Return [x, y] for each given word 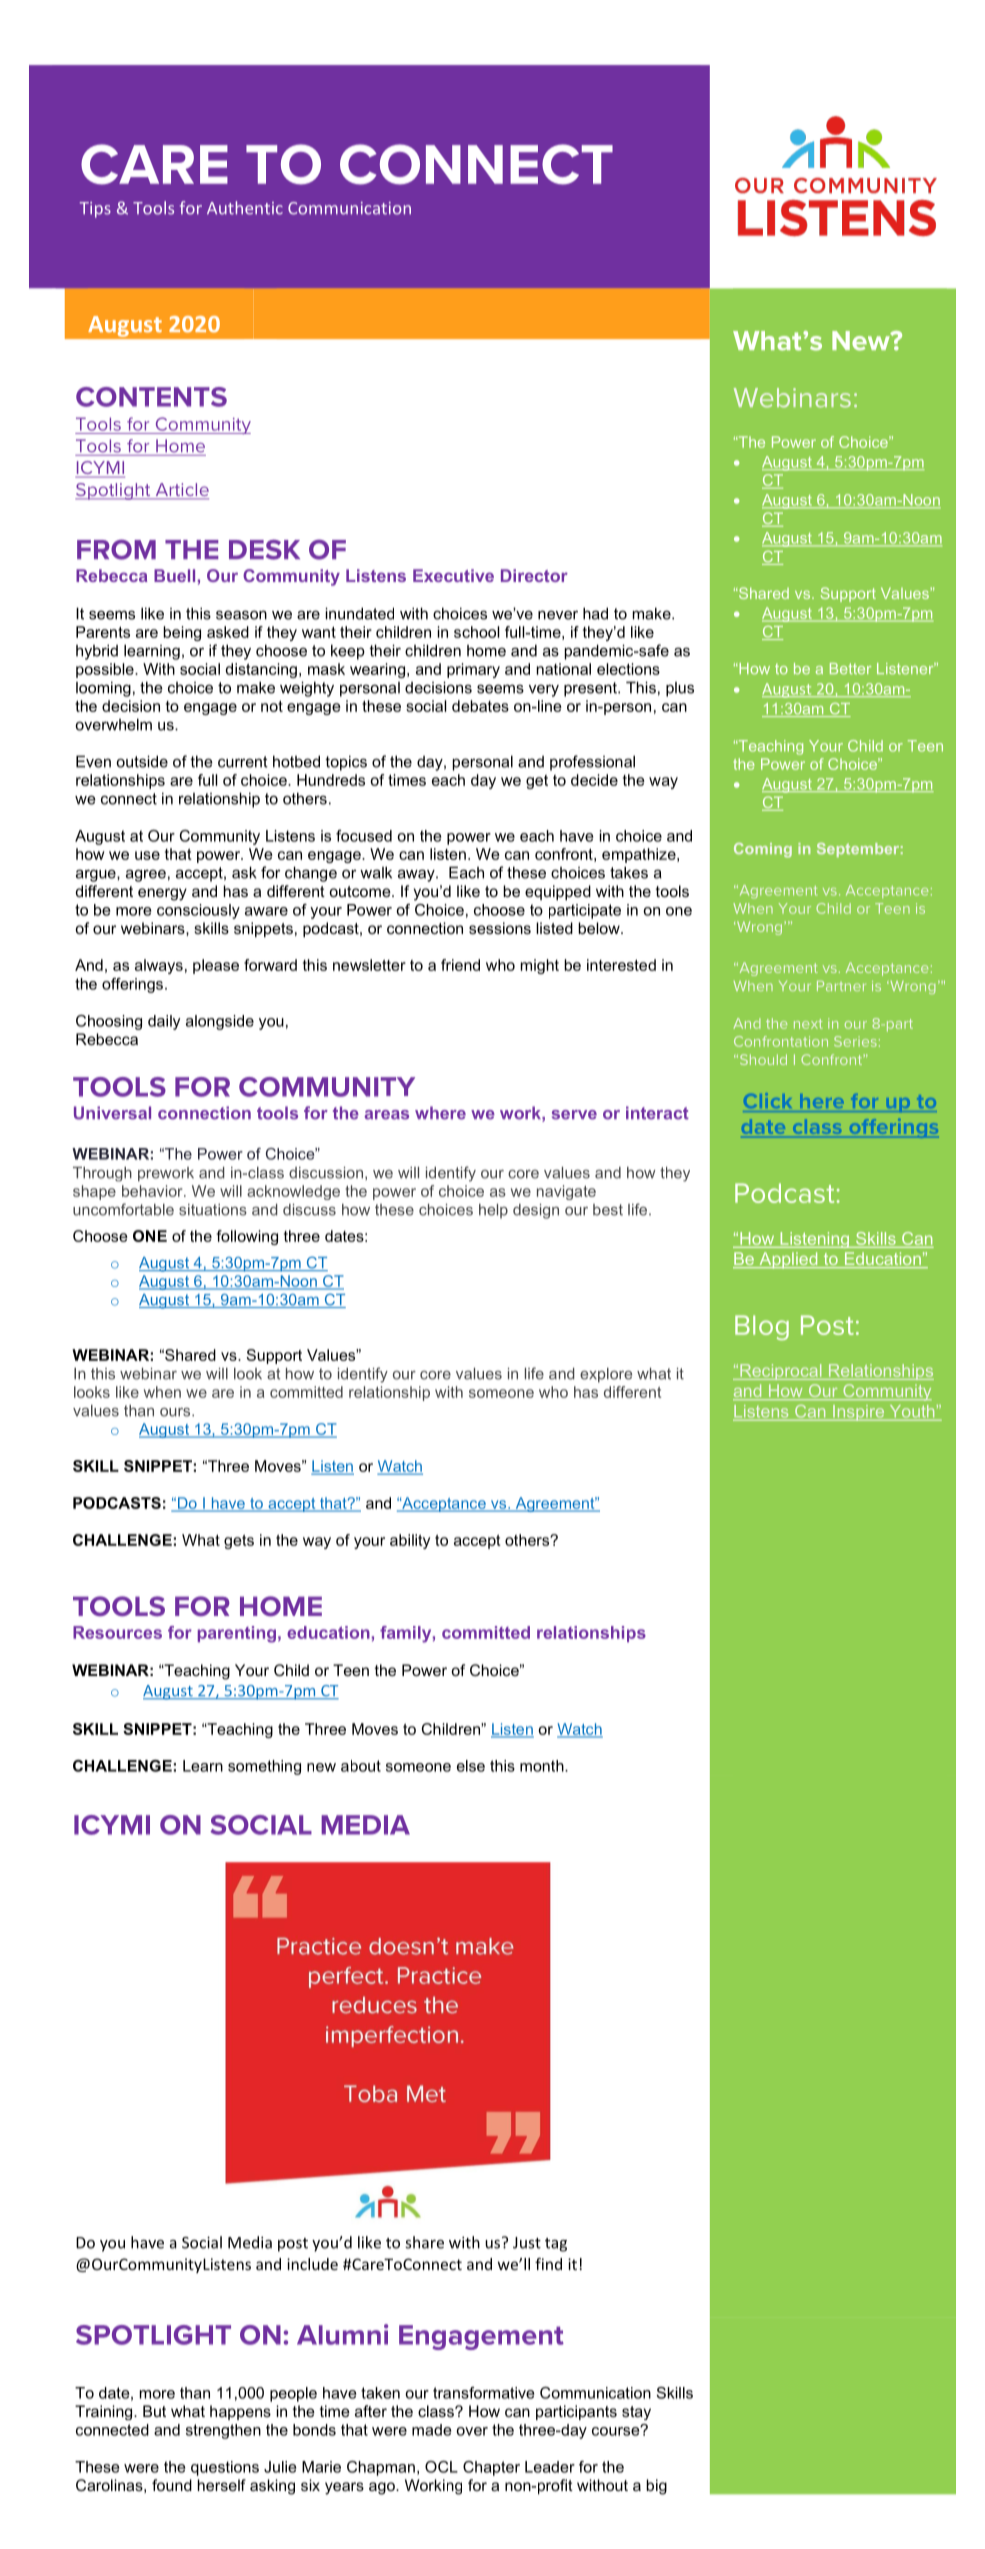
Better [850, 668]
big [656, 2487]
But [154, 2411]
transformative [483, 2393]
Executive [453, 575]
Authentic [245, 208]
